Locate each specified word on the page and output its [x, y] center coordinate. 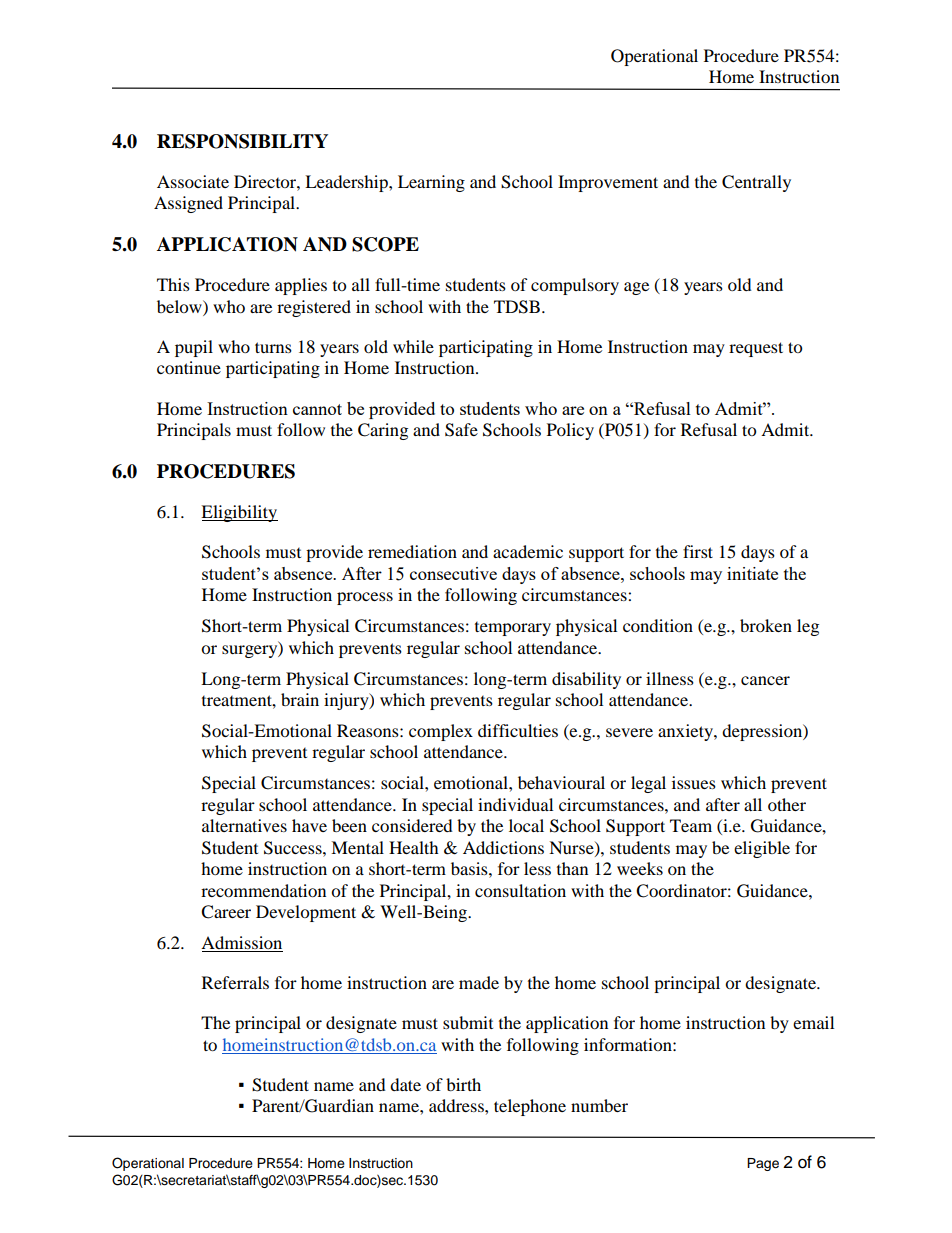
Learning [431, 183]
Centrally [756, 183]
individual [515, 804]
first [698, 551]
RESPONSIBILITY [242, 141]
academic [528, 551]
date [405, 1084]
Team [691, 825]
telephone [530, 1107]
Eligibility [239, 513]
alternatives [244, 825]
